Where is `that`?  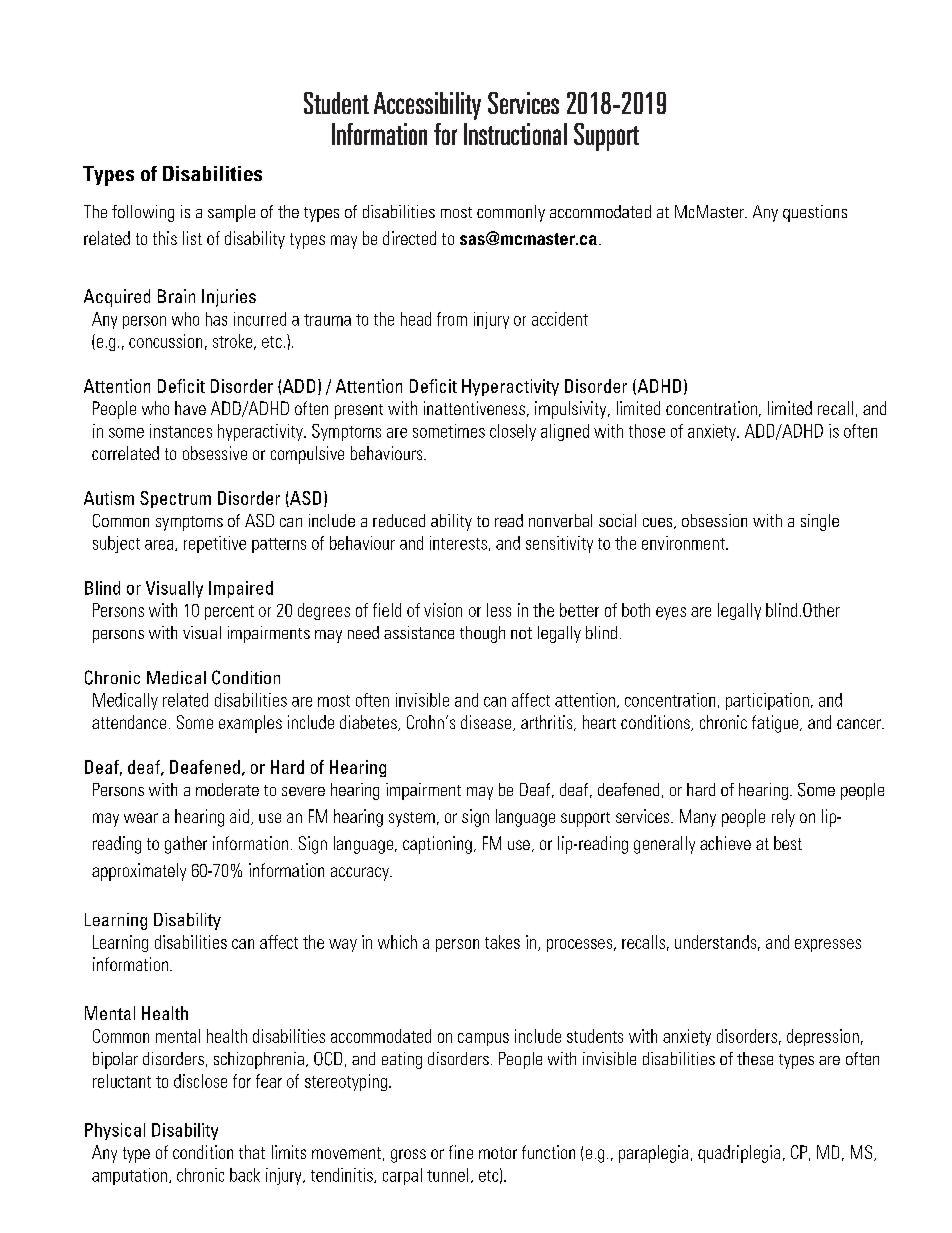
that is located at coordinates (252, 1152).
